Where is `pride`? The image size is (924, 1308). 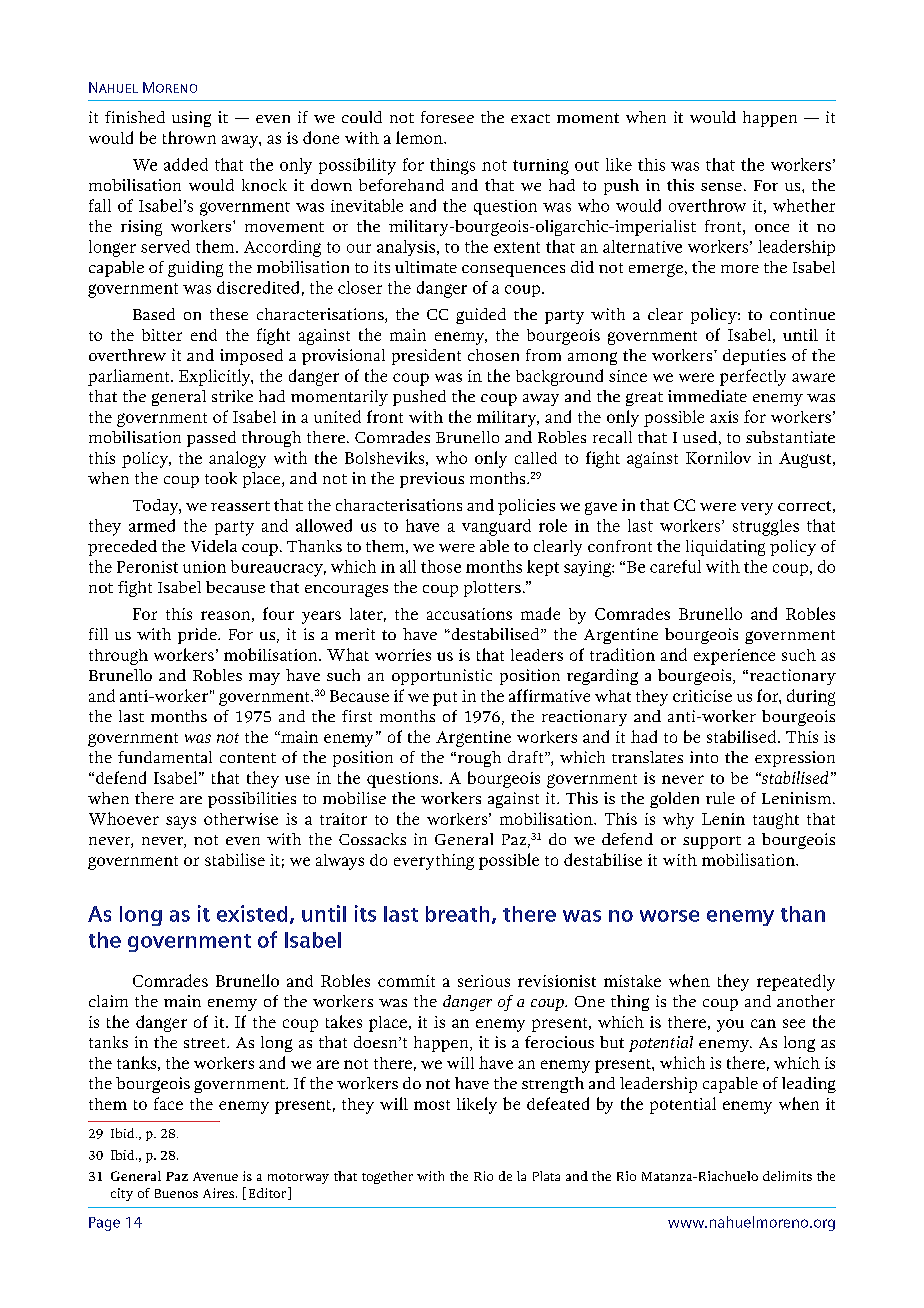 pride is located at coordinates (198, 636).
